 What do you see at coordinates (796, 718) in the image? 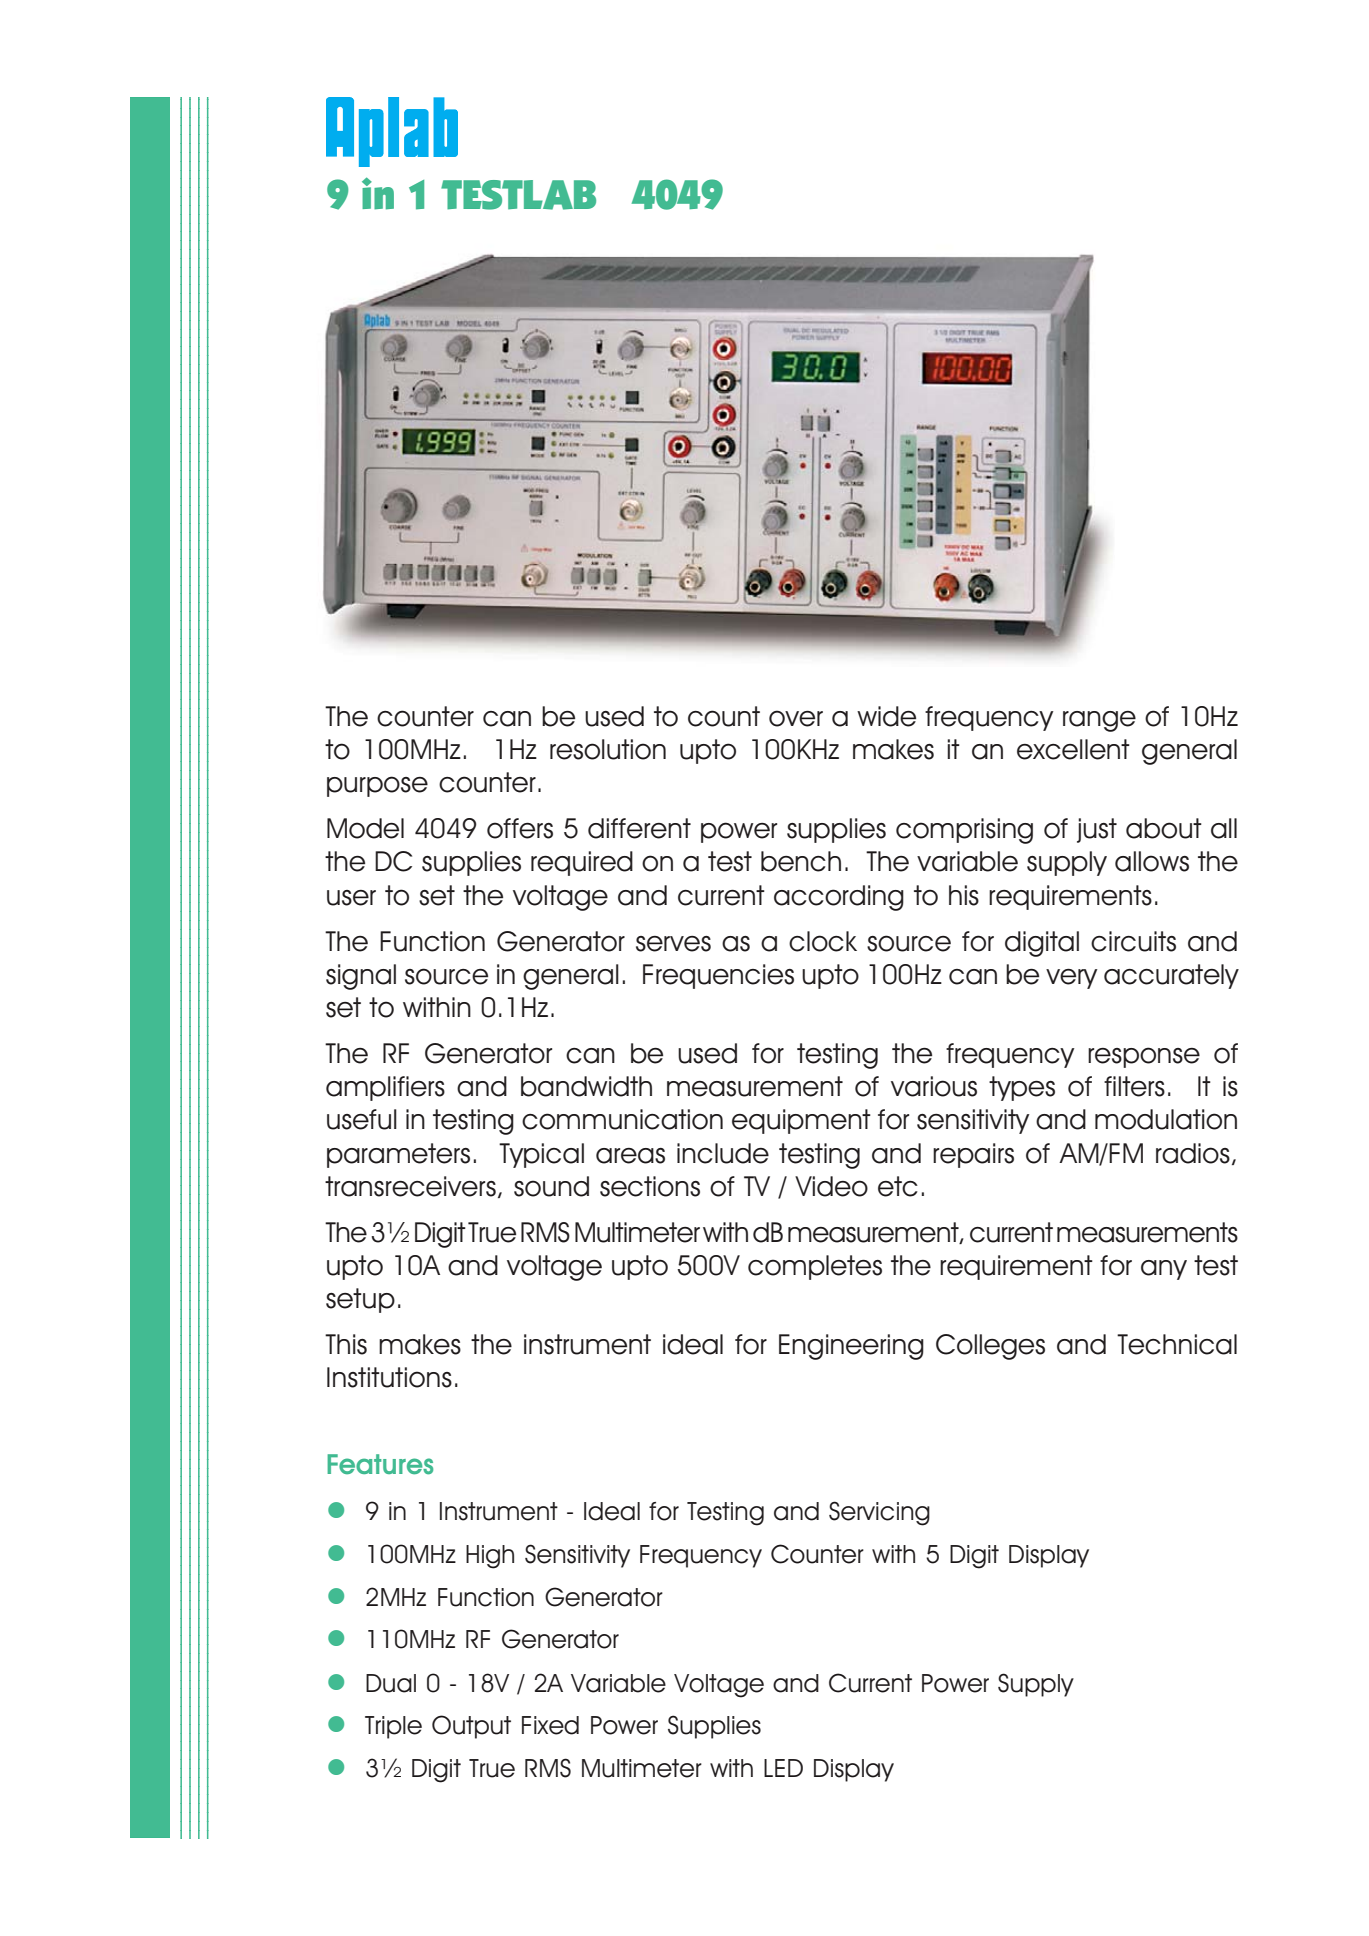
I see `over` at bounding box center [796, 718].
